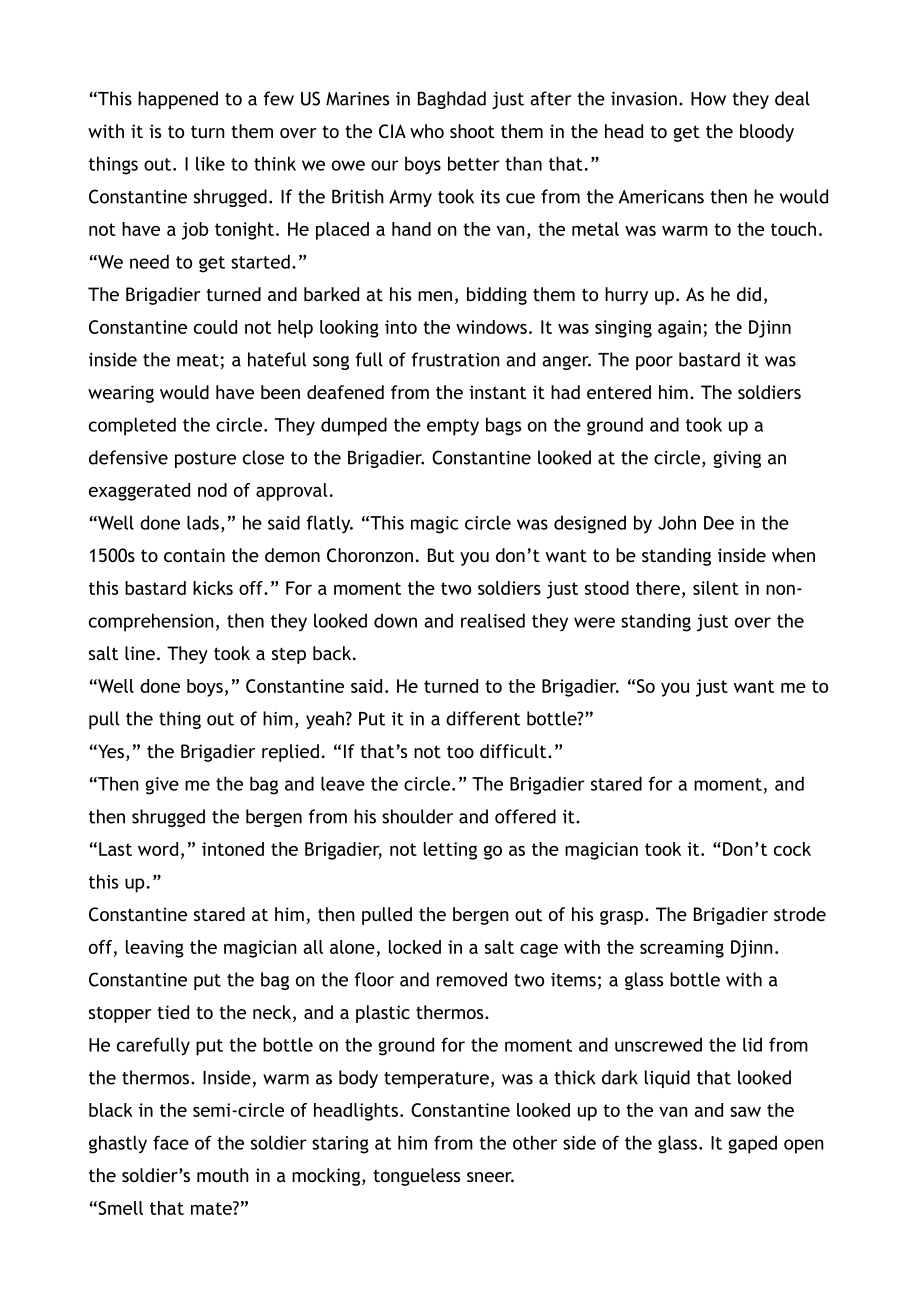 The width and height of the screenshot is (924, 1308). What do you see at coordinates (223, 1175) in the screenshot?
I see `mouth` at bounding box center [223, 1175].
